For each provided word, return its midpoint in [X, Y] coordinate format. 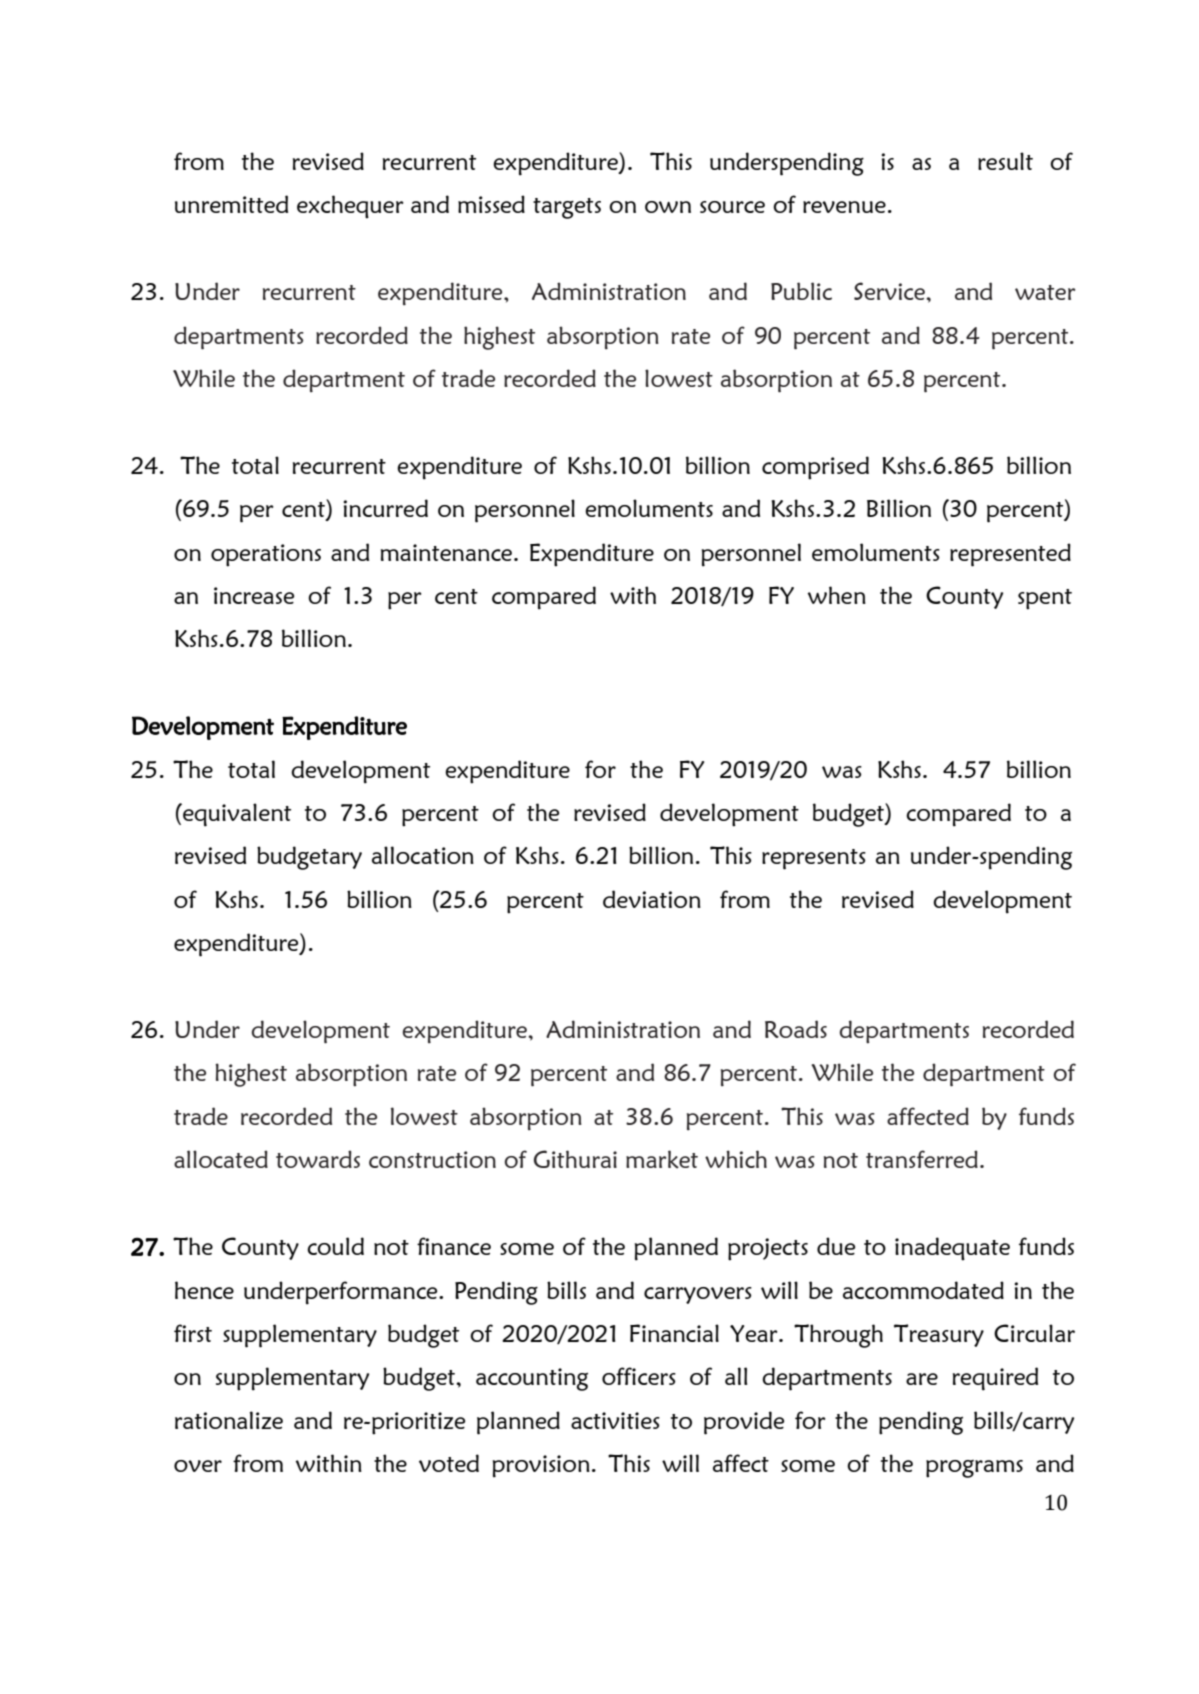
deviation [652, 899]
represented [1010, 555]
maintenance [446, 552]
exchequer [350, 207]
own [668, 207]
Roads [796, 1029]
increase [254, 595]
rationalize [229, 1420]
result [1005, 161]
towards [318, 1159]
